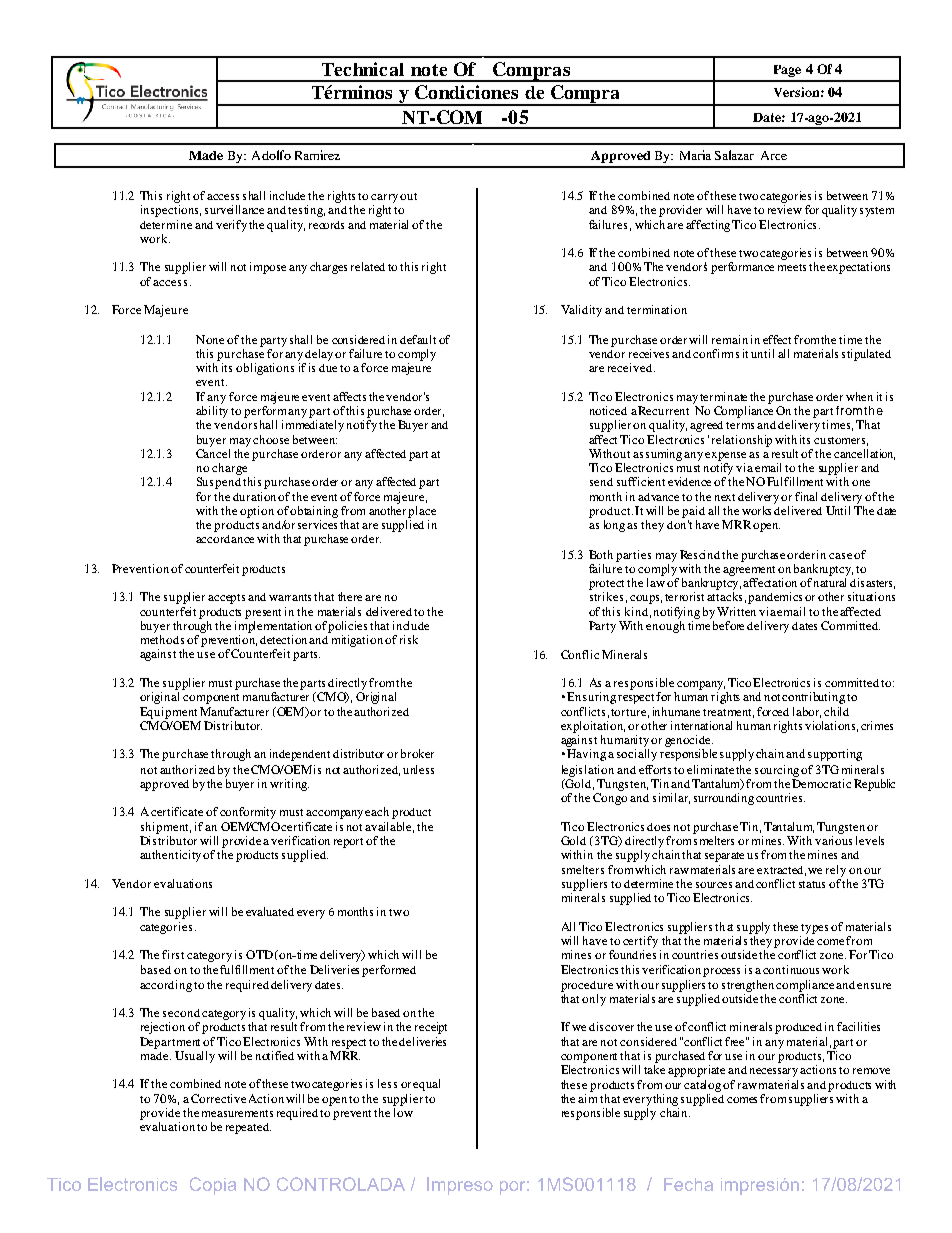 This document has height=1233, width=952. I want to click on Page, so click(787, 71).
